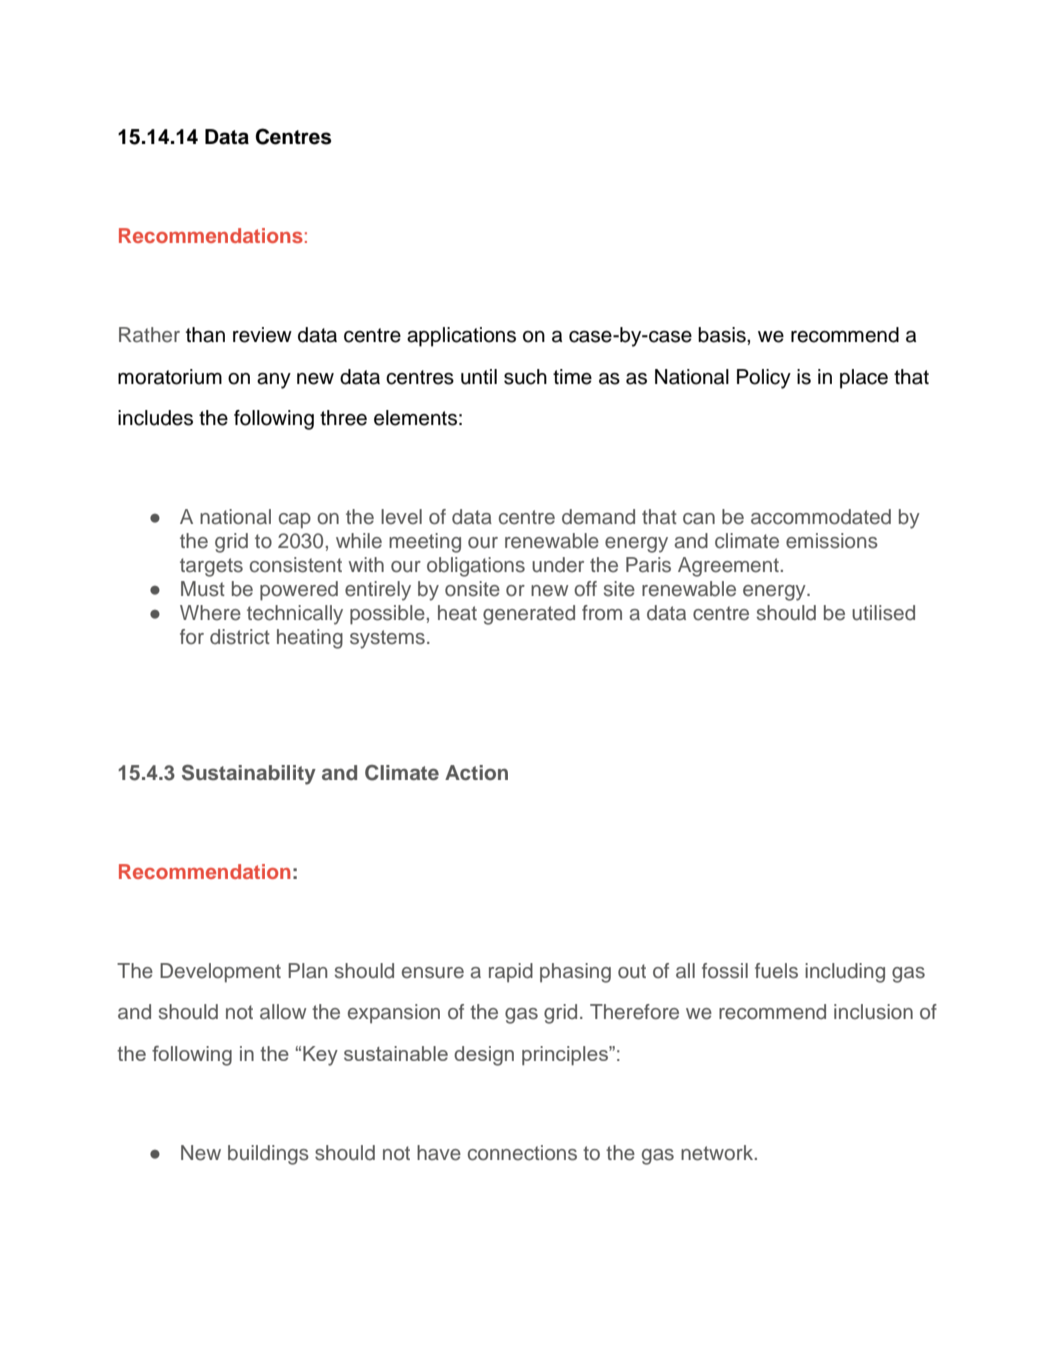 The width and height of the image is (1058, 1370). Describe the element at coordinates (476, 772) in the image. I see `Action` at that location.
